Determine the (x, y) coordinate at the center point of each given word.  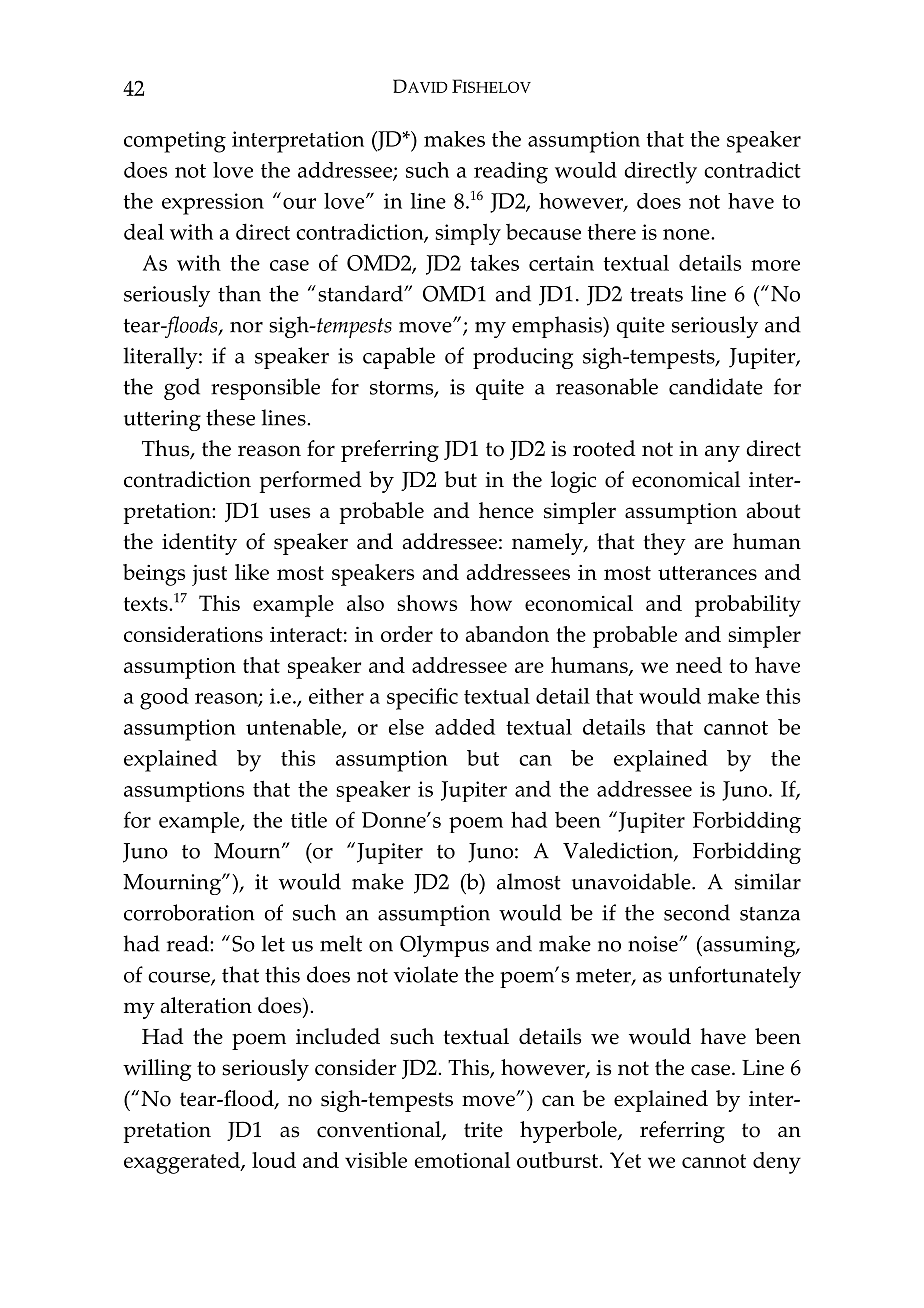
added (465, 727)
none (687, 234)
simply (468, 234)
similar (768, 881)
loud (274, 1160)
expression (213, 204)
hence (506, 510)
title (309, 820)
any (722, 453)
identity (199, 544)
